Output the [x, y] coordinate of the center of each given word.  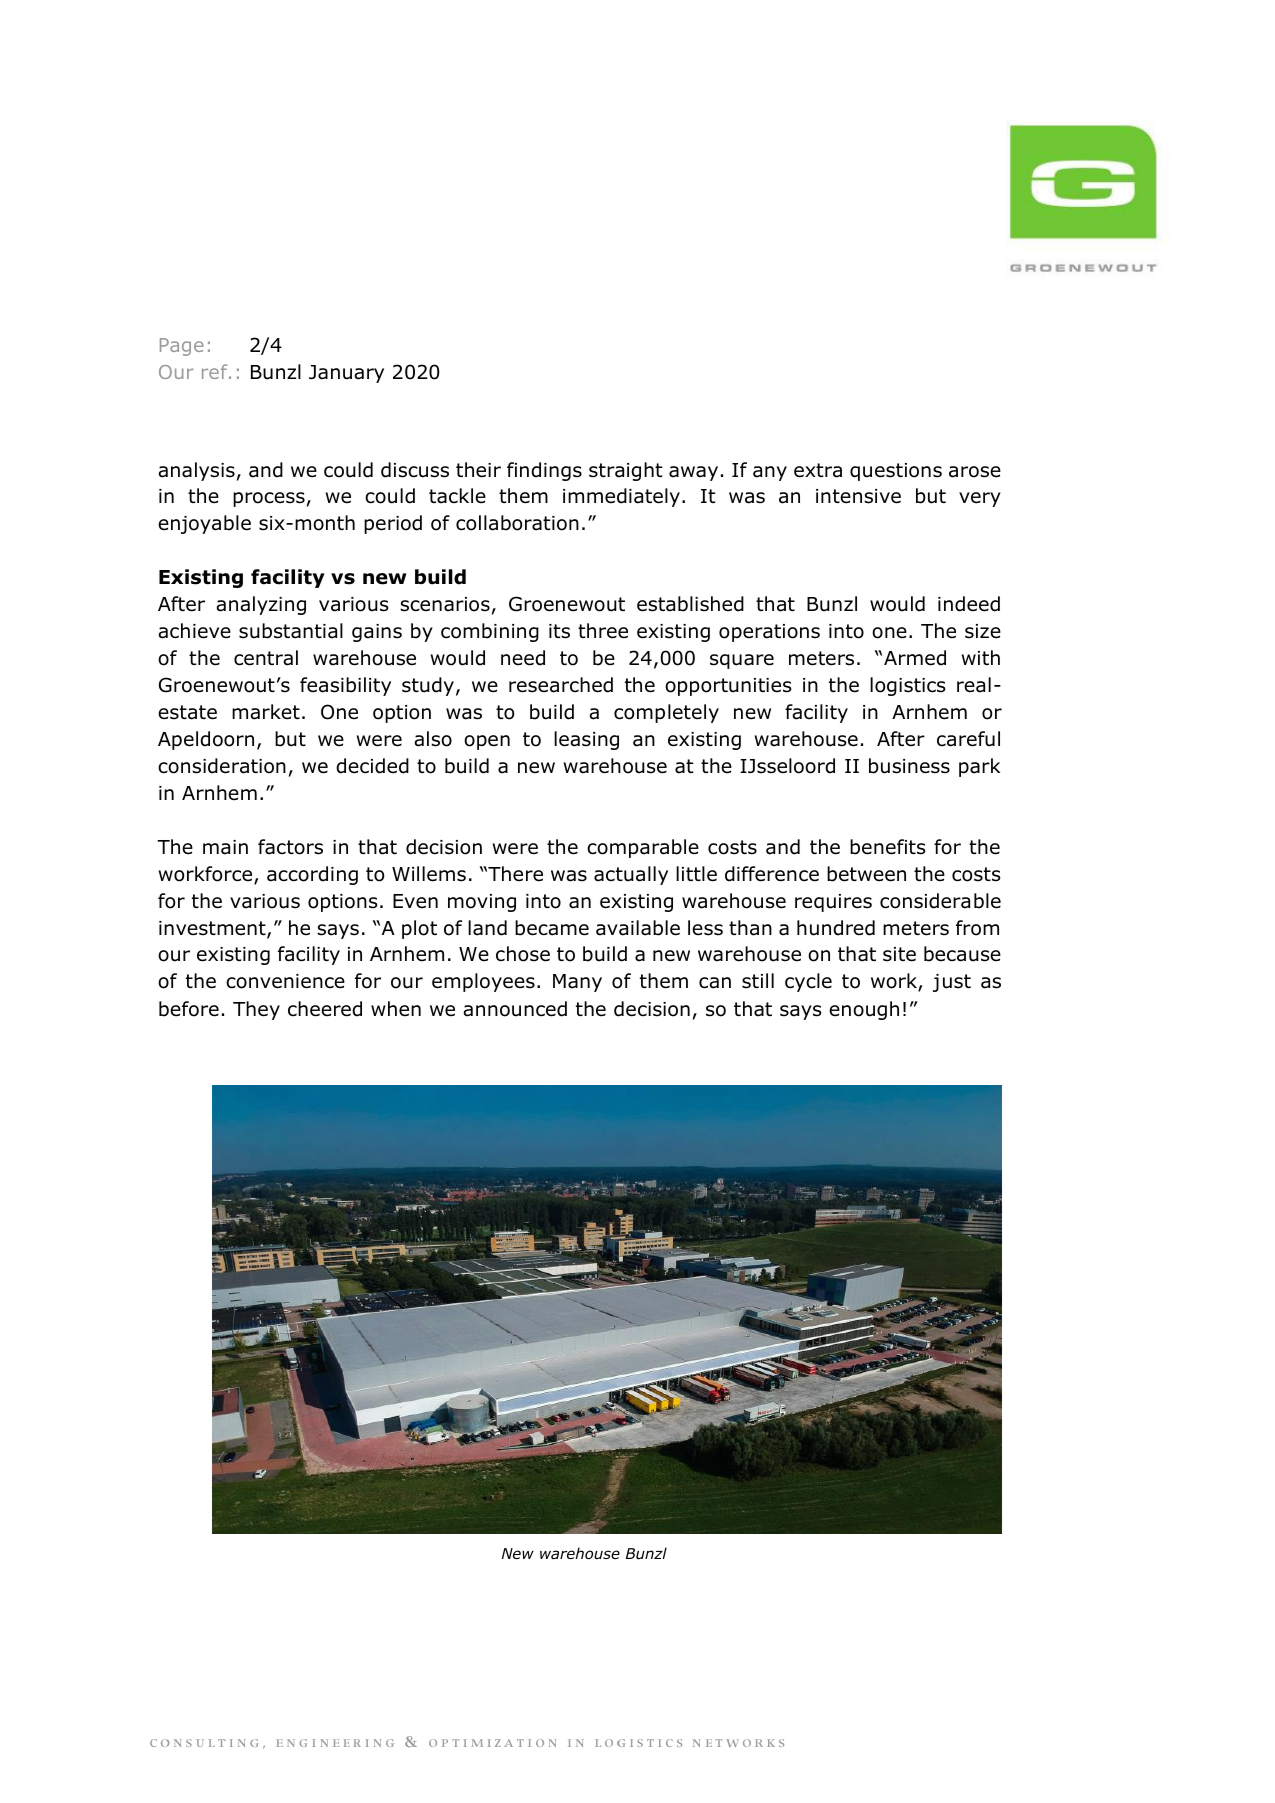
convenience [285, 981]
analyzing [261, 605]
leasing [586, 740]
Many [577, 983]
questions [896, 472]
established [690, 604]
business [909, 766]
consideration [222, 766]
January [346, 374]
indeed [969, 604]
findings [544, 471]
